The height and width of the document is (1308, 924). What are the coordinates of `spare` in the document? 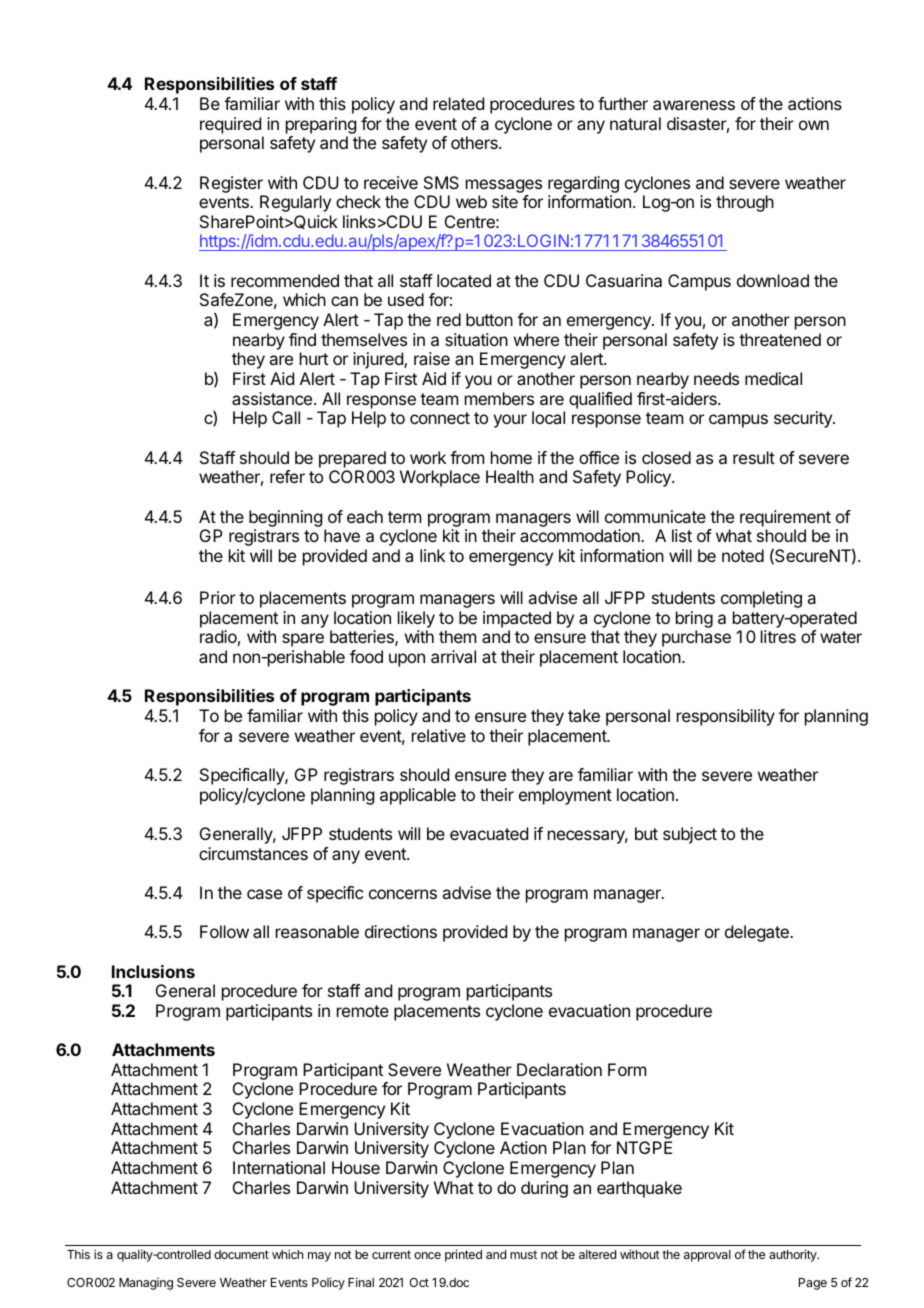 It's located at (303, 640).
